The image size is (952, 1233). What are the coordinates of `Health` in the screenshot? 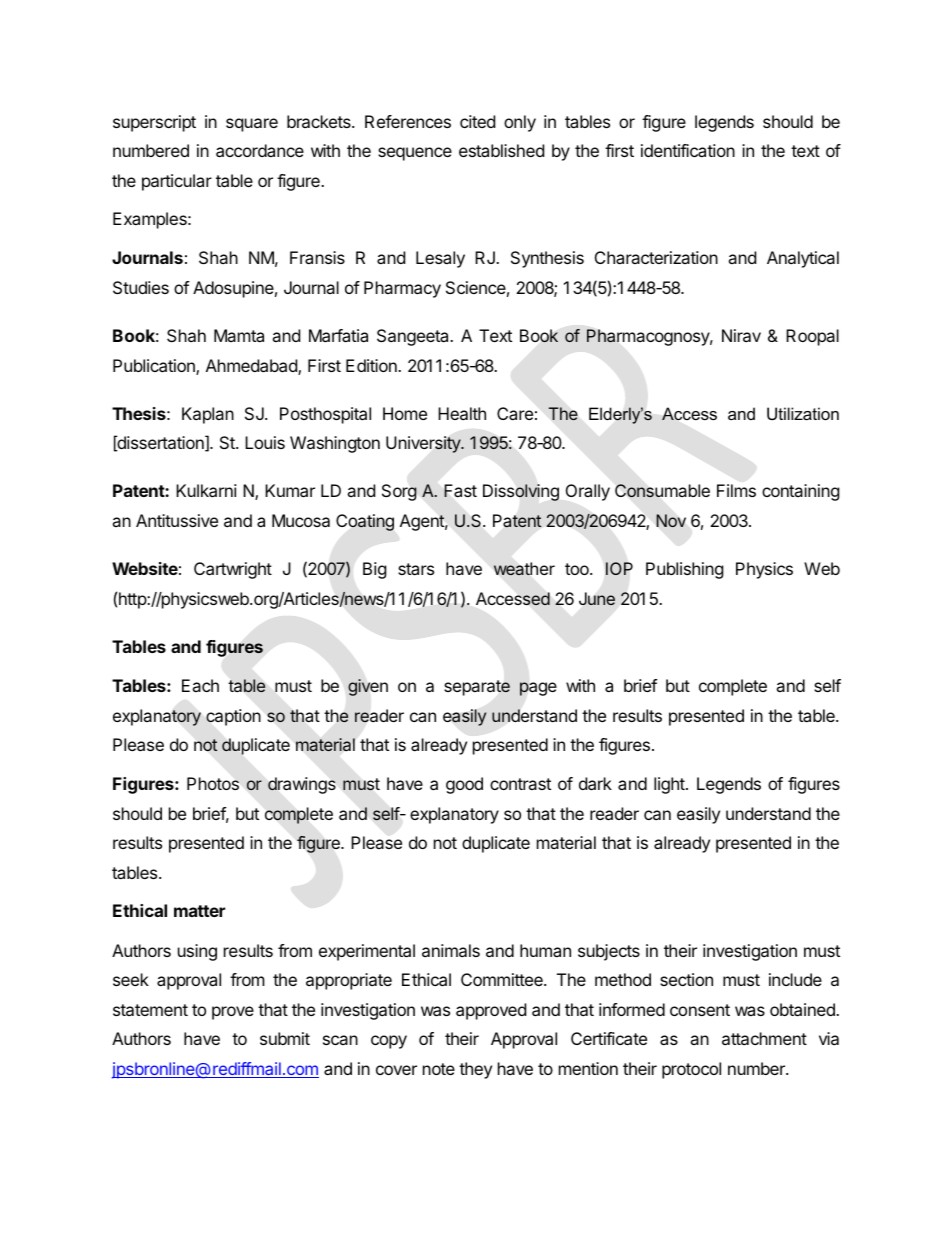 It's located at (462, 413).
